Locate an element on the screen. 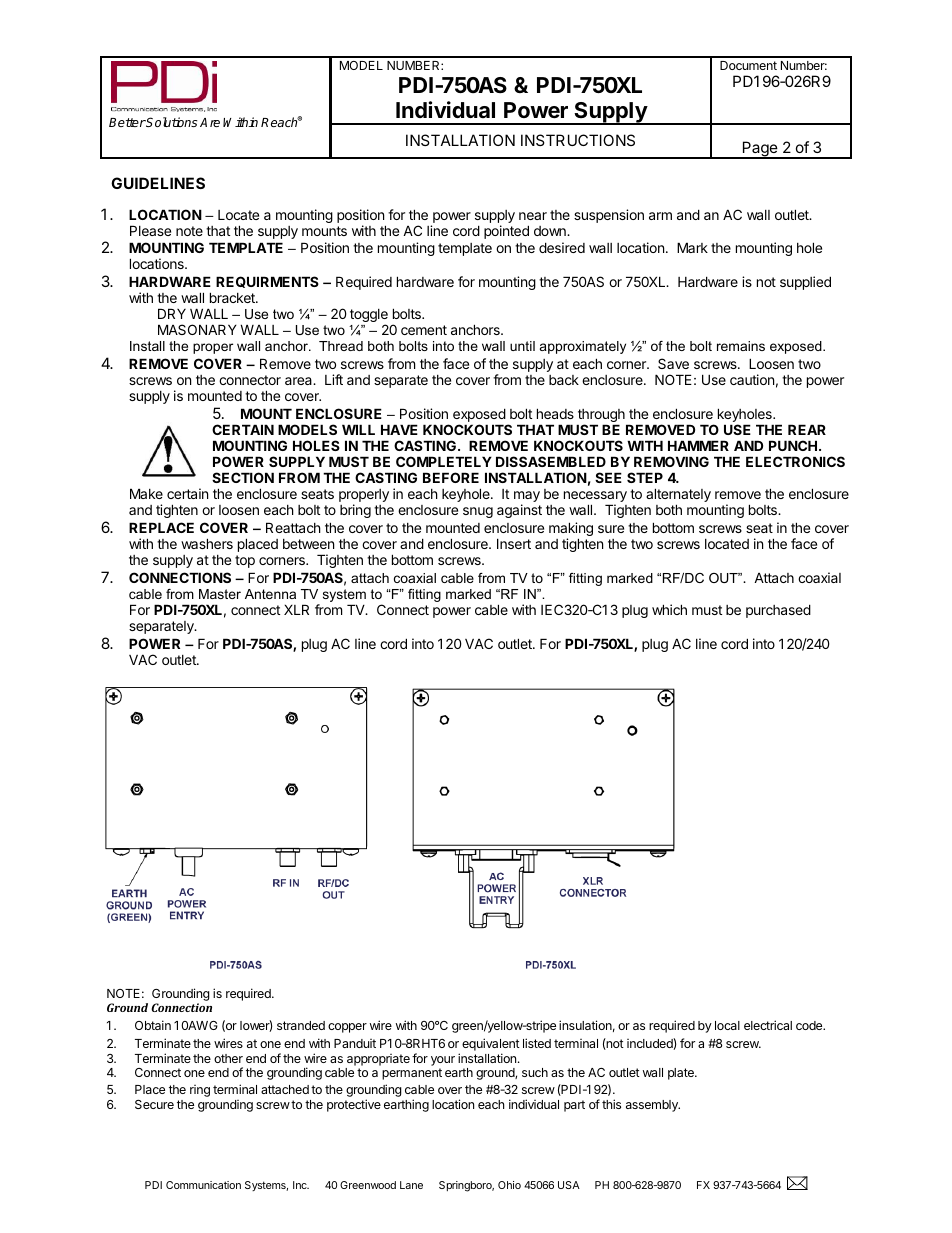  Document is located at coordinates (748, 65).
